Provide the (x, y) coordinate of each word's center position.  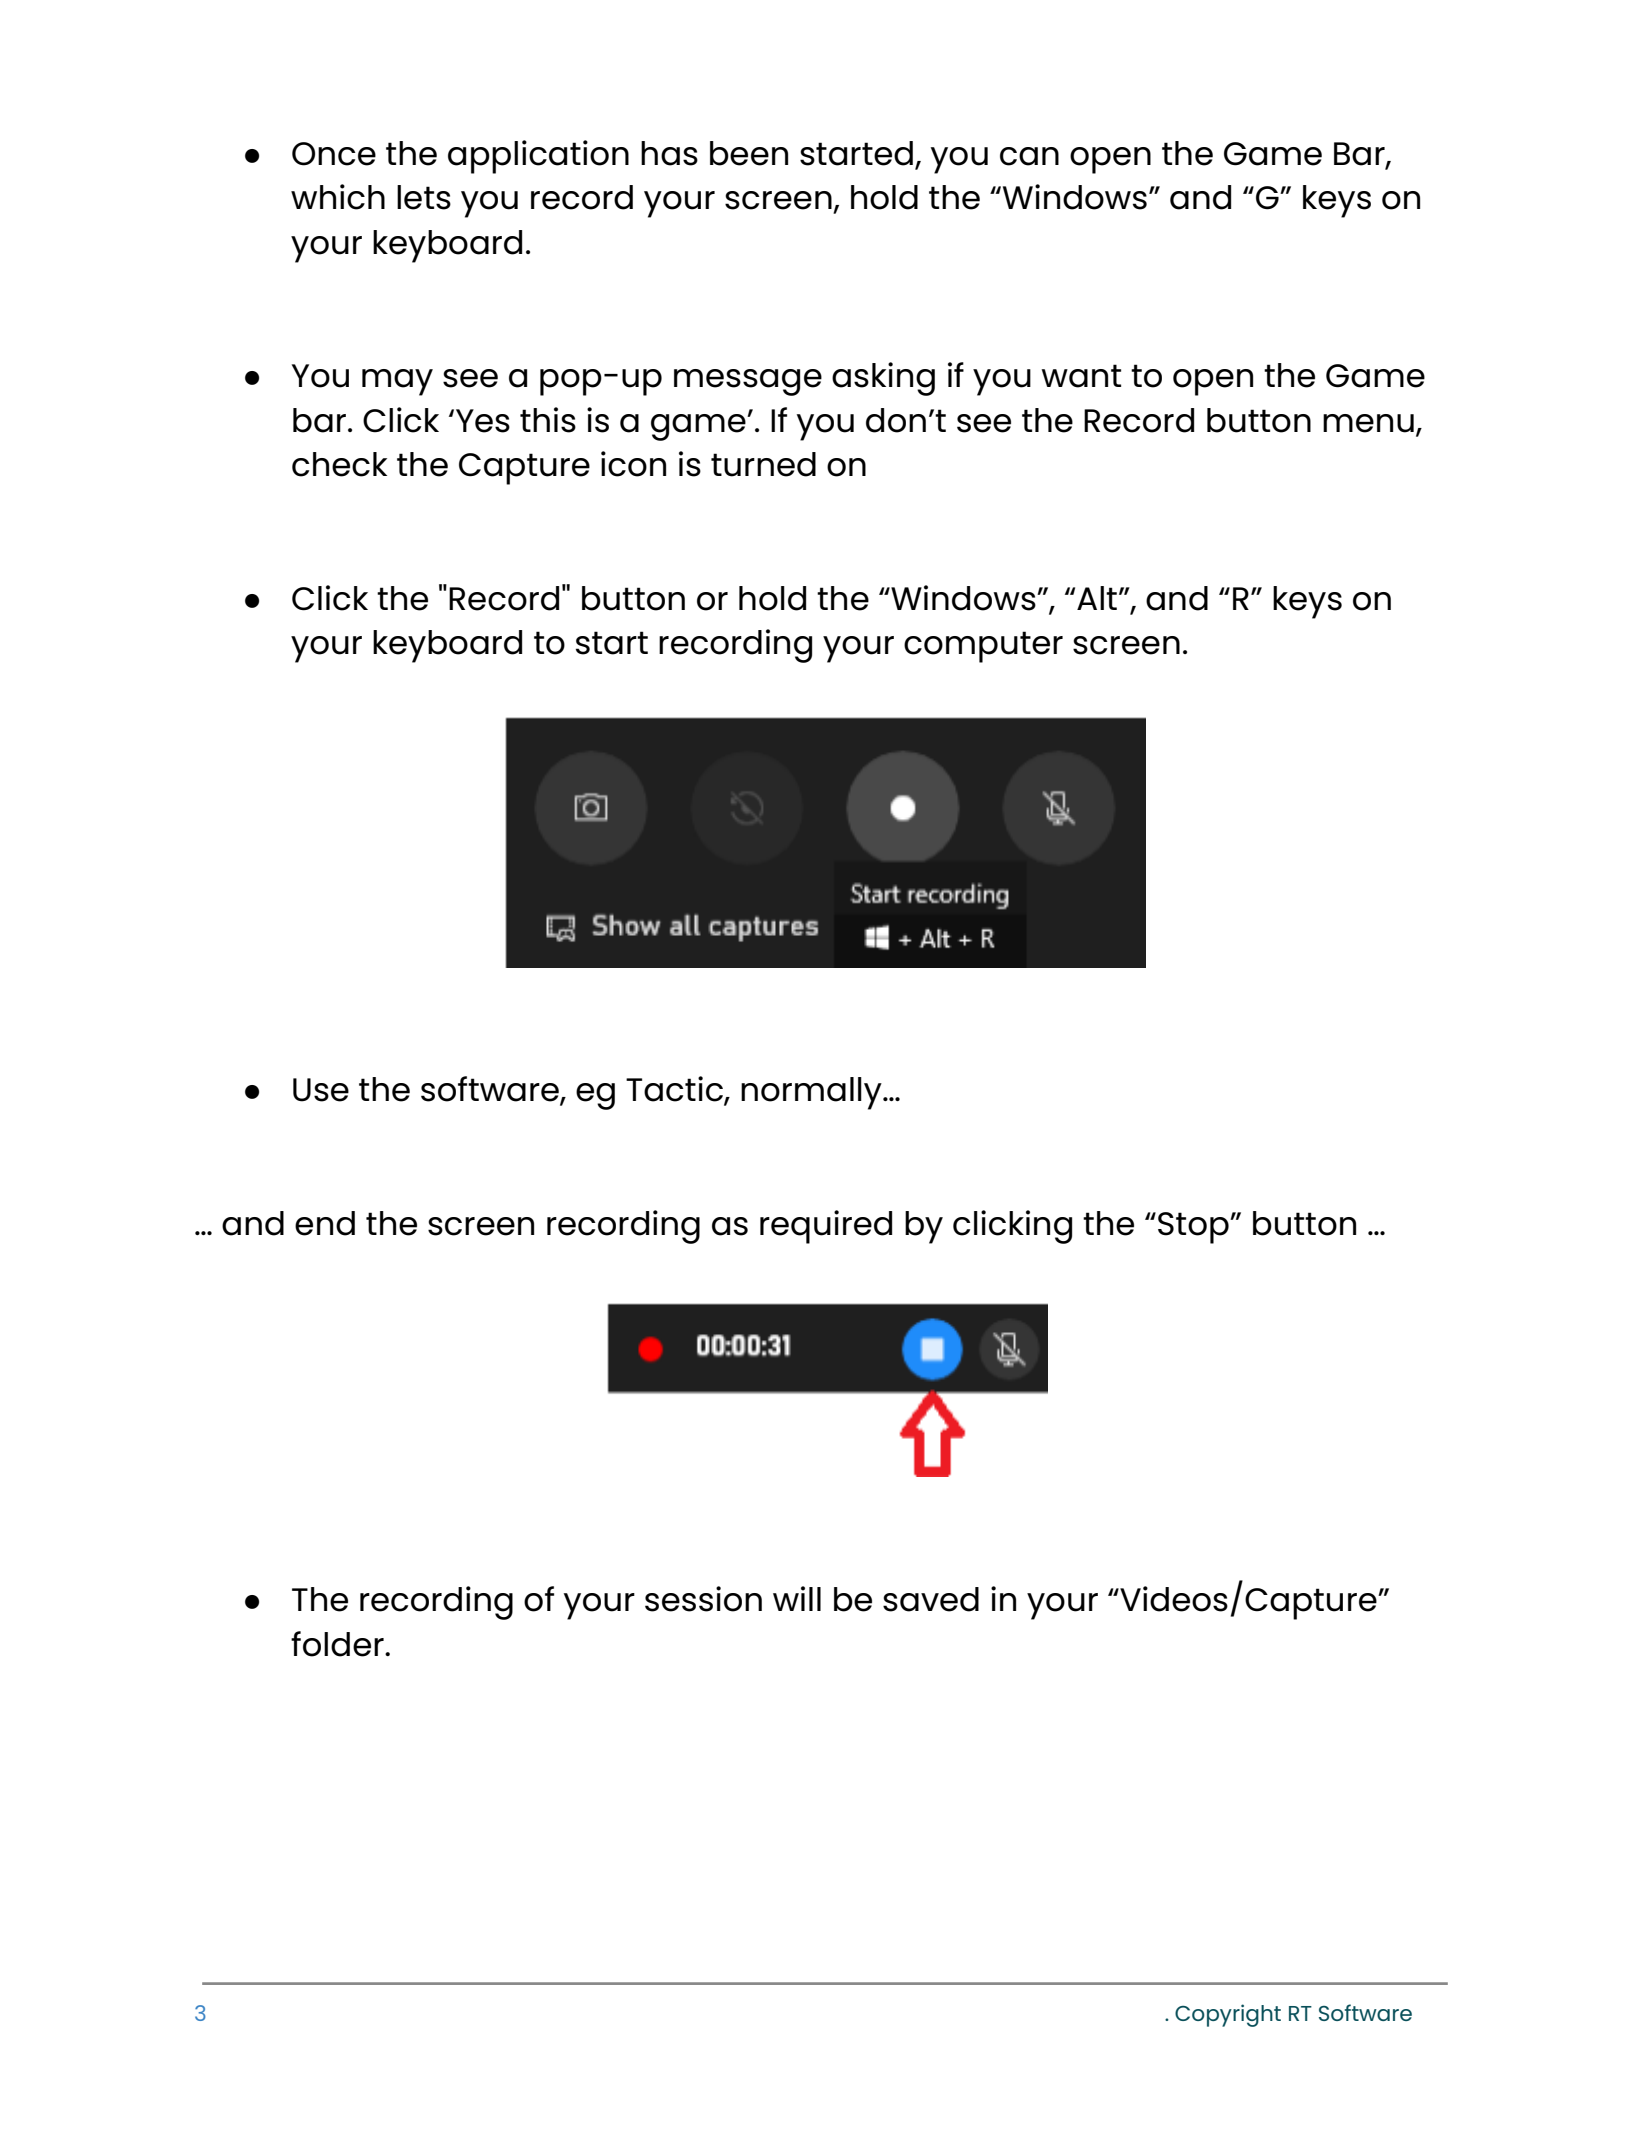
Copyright (1228, 2015)
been (749, 153)
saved (931, 1599)
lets (424, 197)
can (1029, 156)
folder (338, 1644)
